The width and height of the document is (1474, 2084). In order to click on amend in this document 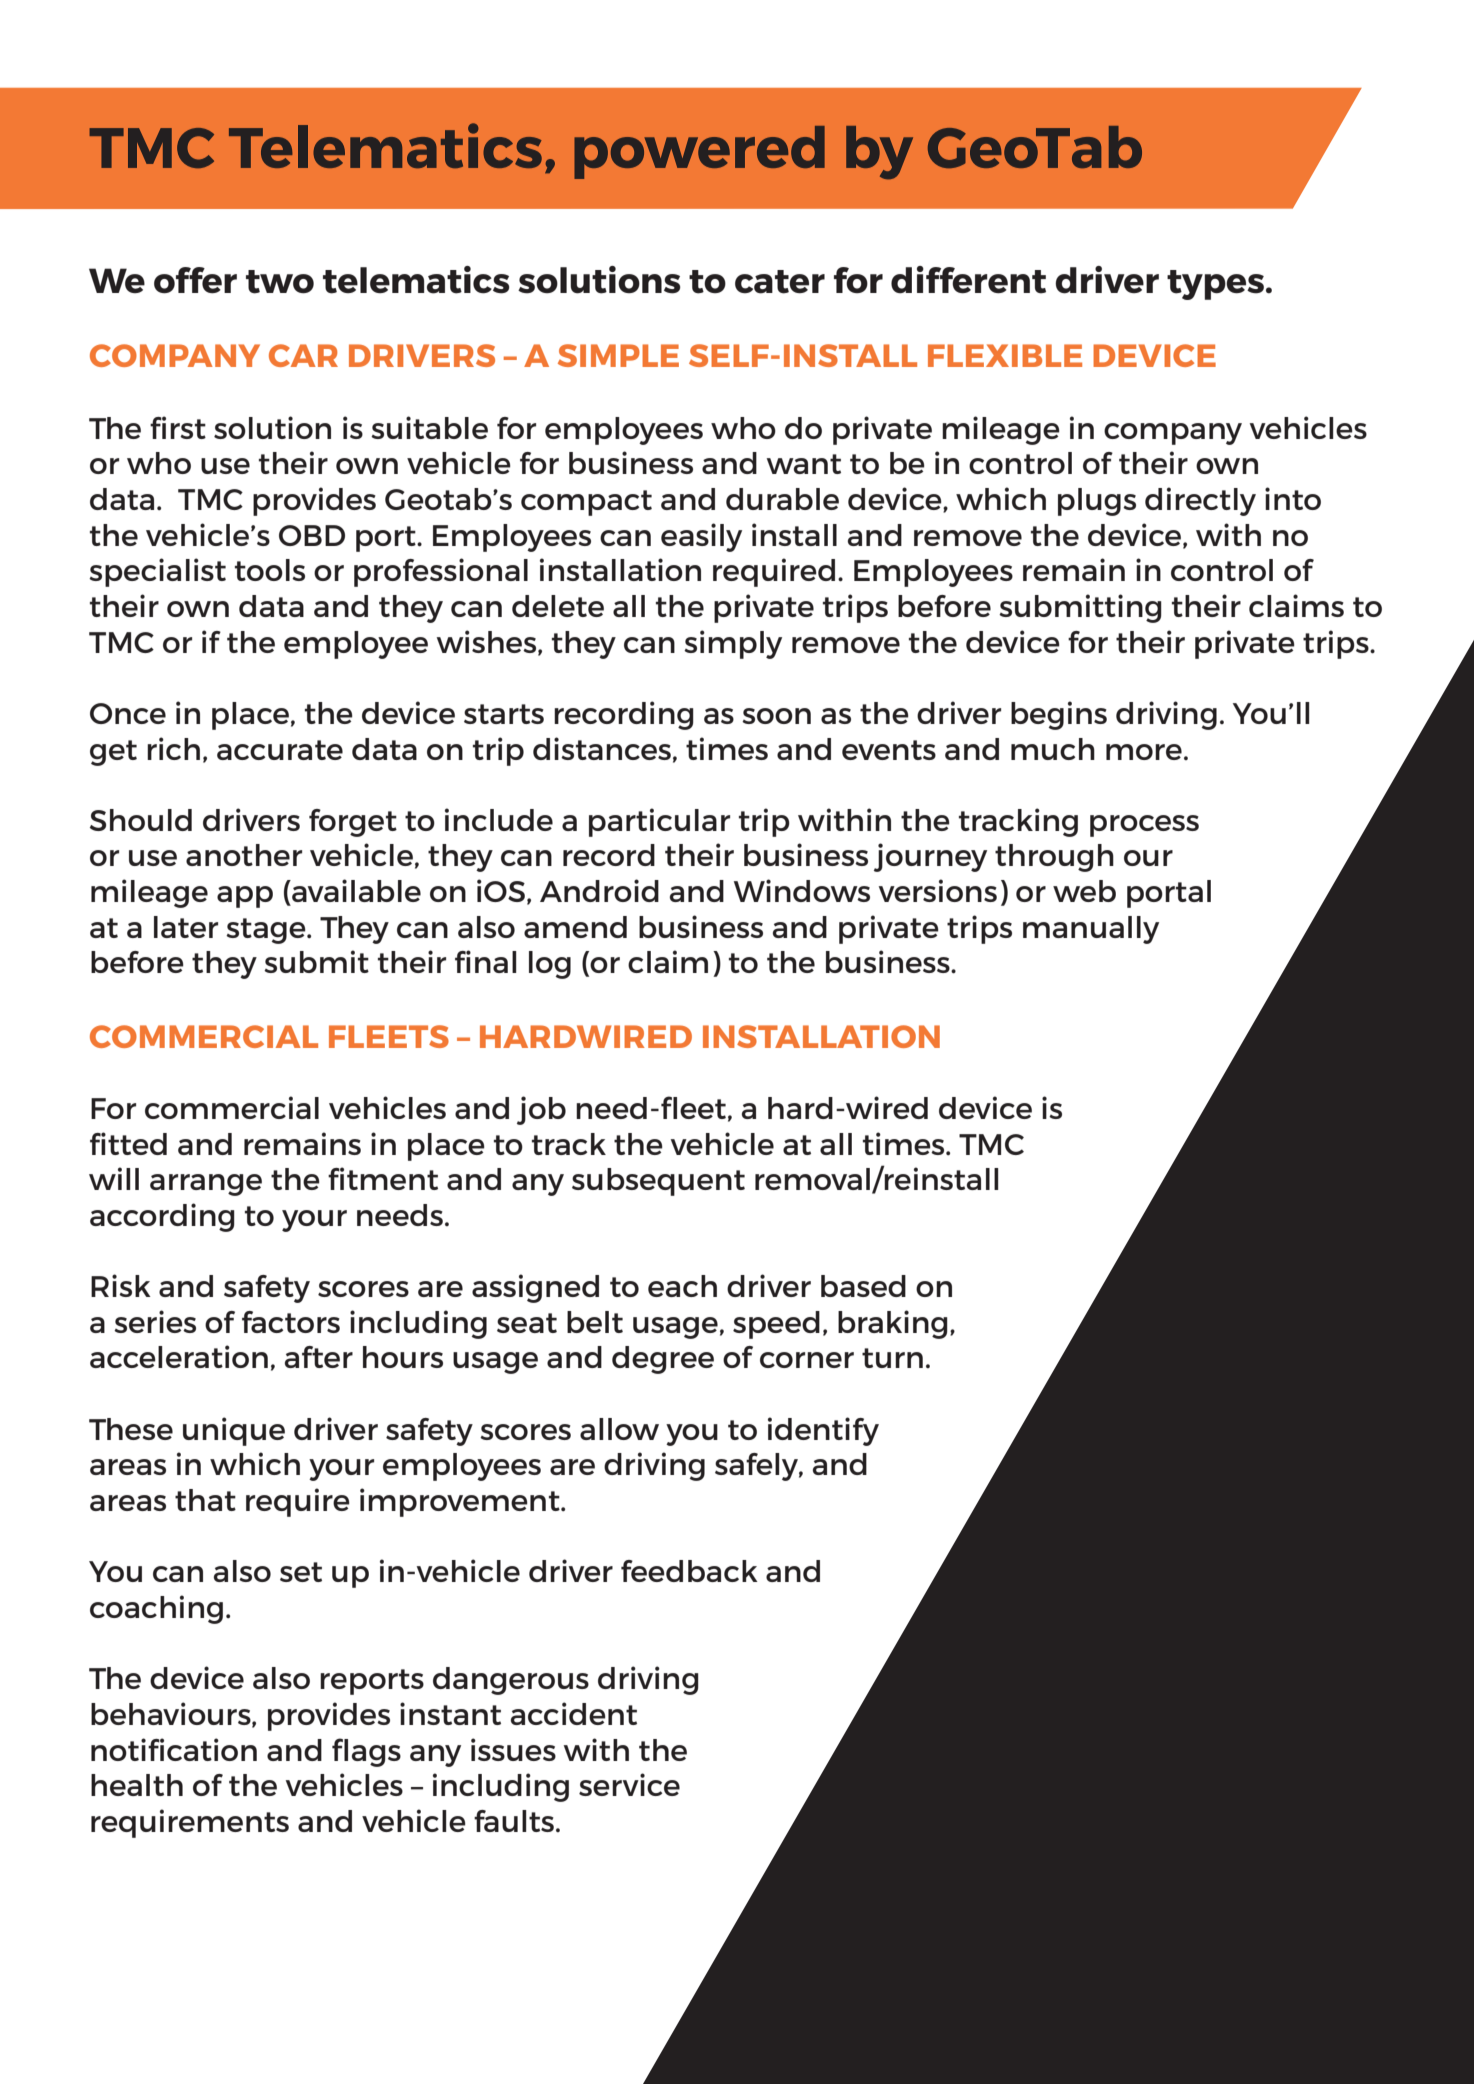, I will do `click(575, 927)`.
